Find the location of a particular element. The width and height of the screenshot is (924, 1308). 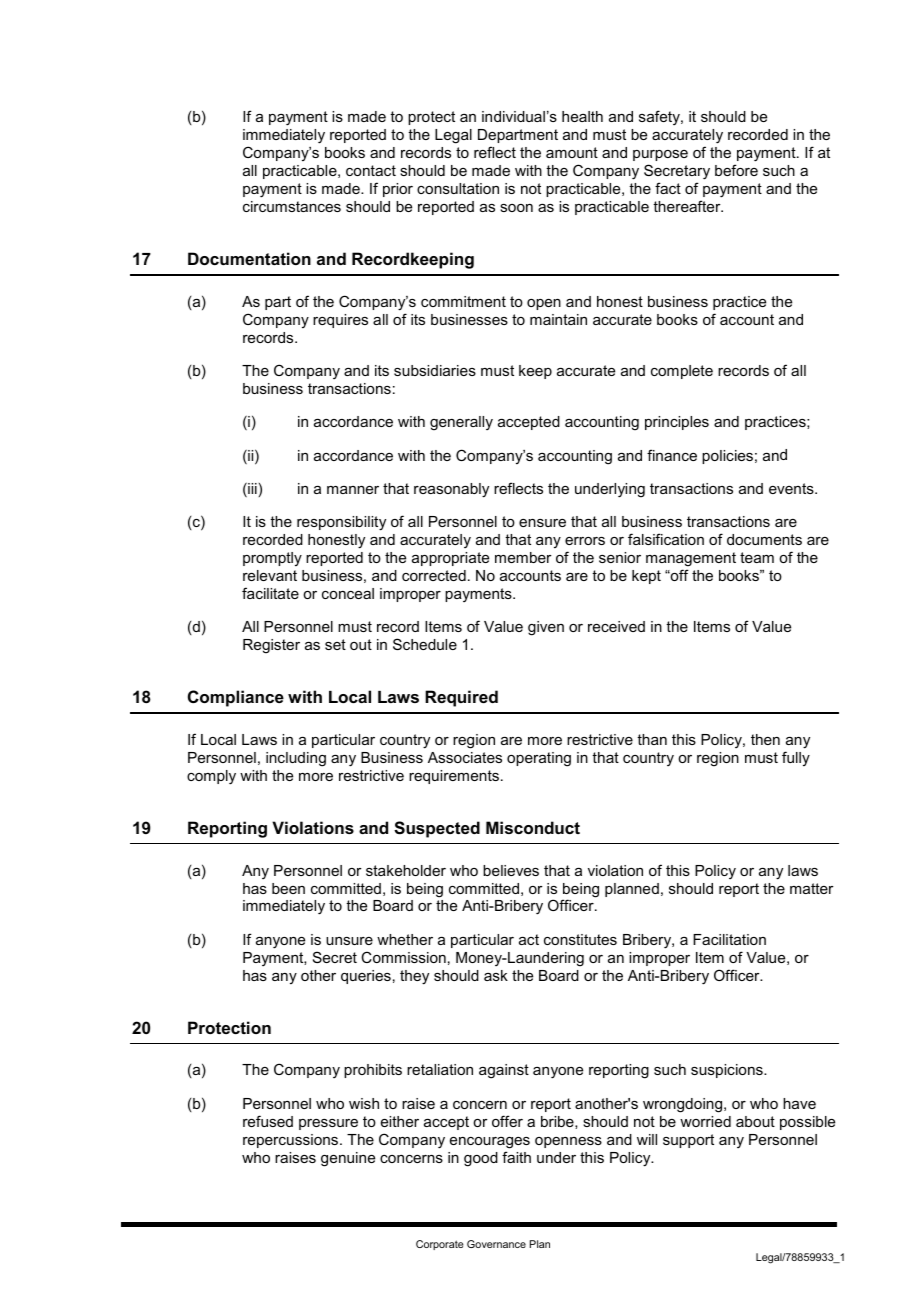

matter is located at coordinates (812, 888).
